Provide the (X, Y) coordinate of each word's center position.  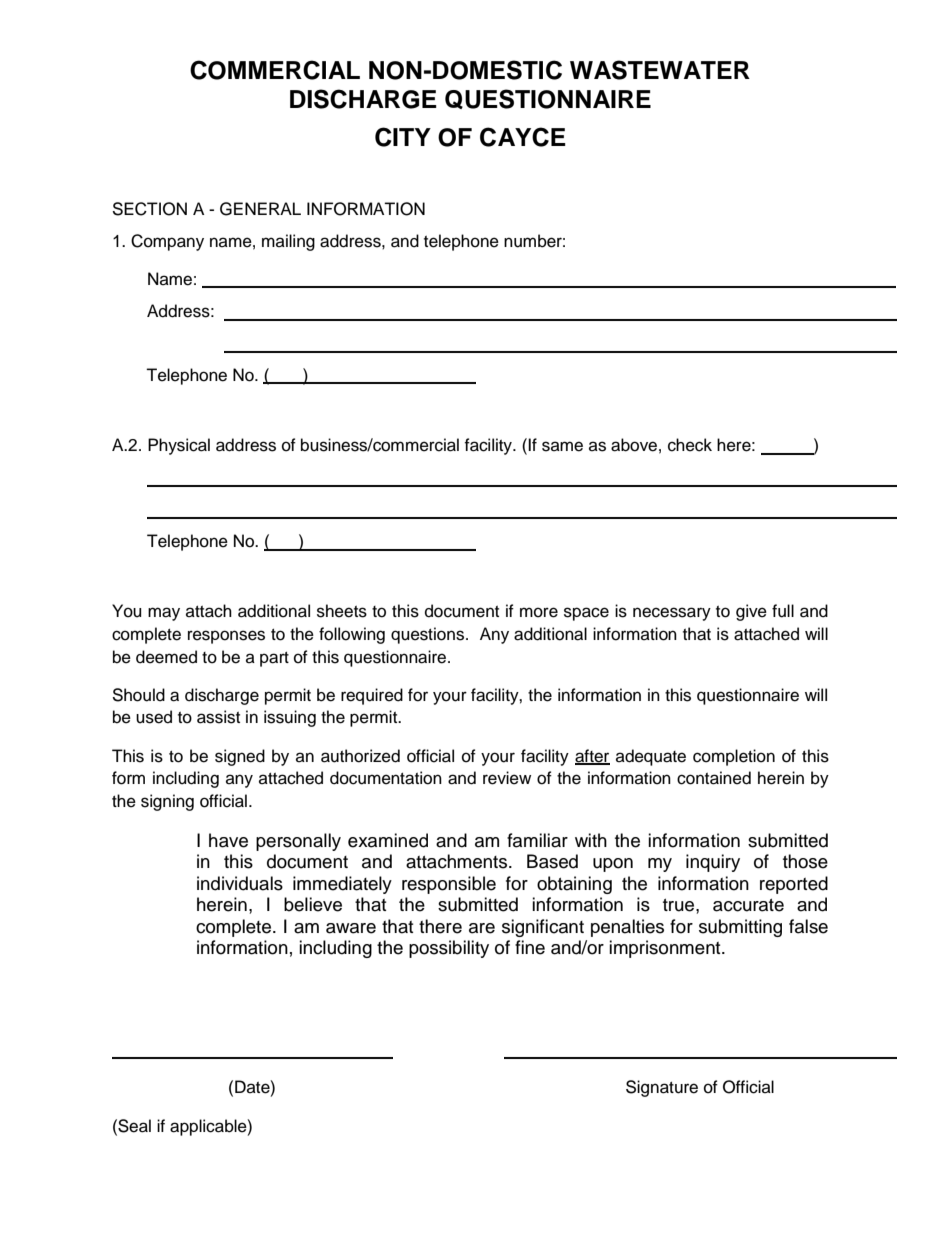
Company (167, 242)
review (507, 778)
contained (714, 778)
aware (351, 928)
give (751, 612)
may (164, 614)
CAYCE (523, 137)
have (228, 840)
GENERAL (260, 209)
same (562, 446)
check (690, 445)
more (539, 612)
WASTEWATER (660, 70)
